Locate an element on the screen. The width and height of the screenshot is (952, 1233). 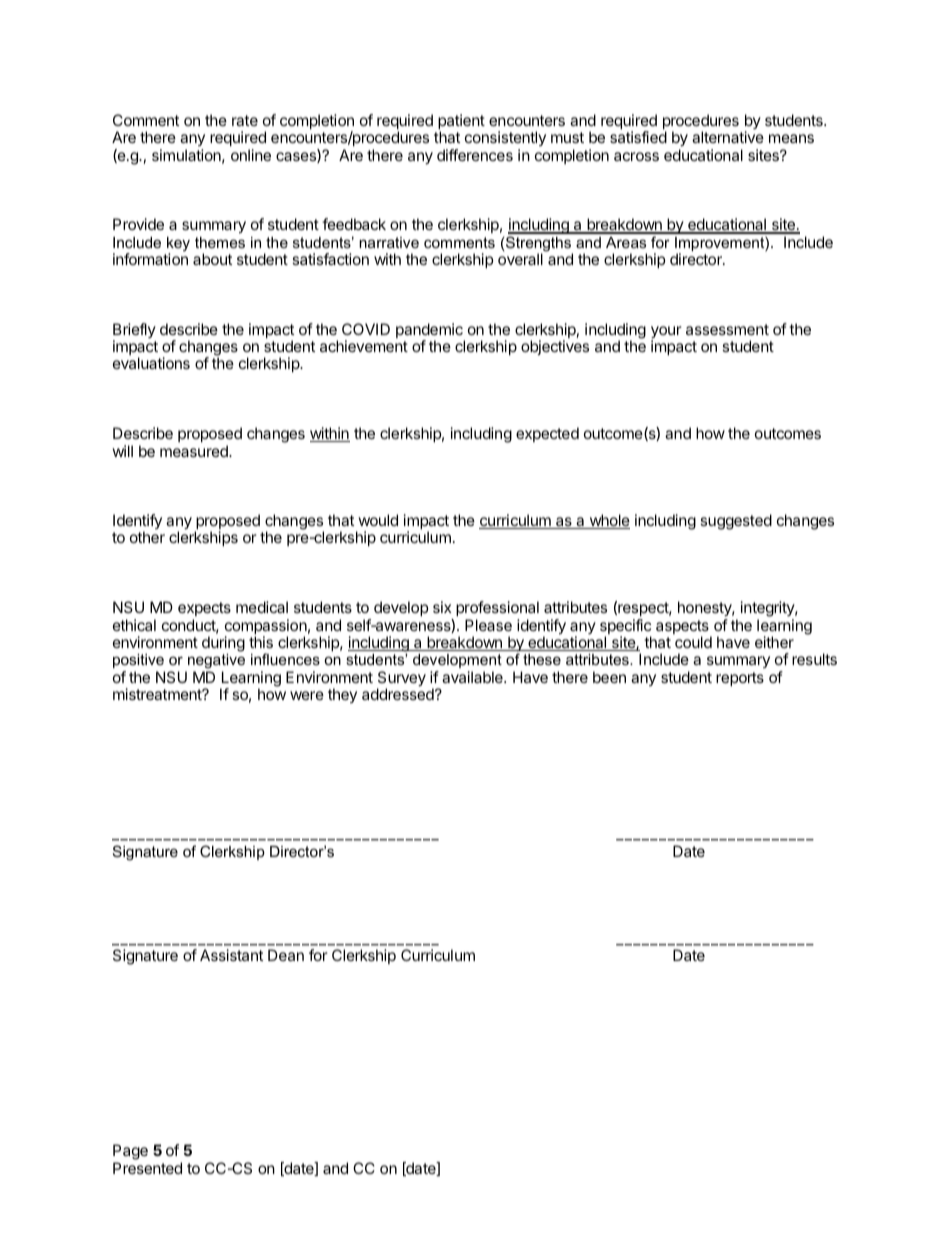
differences is located at coordinates (475, 155).
